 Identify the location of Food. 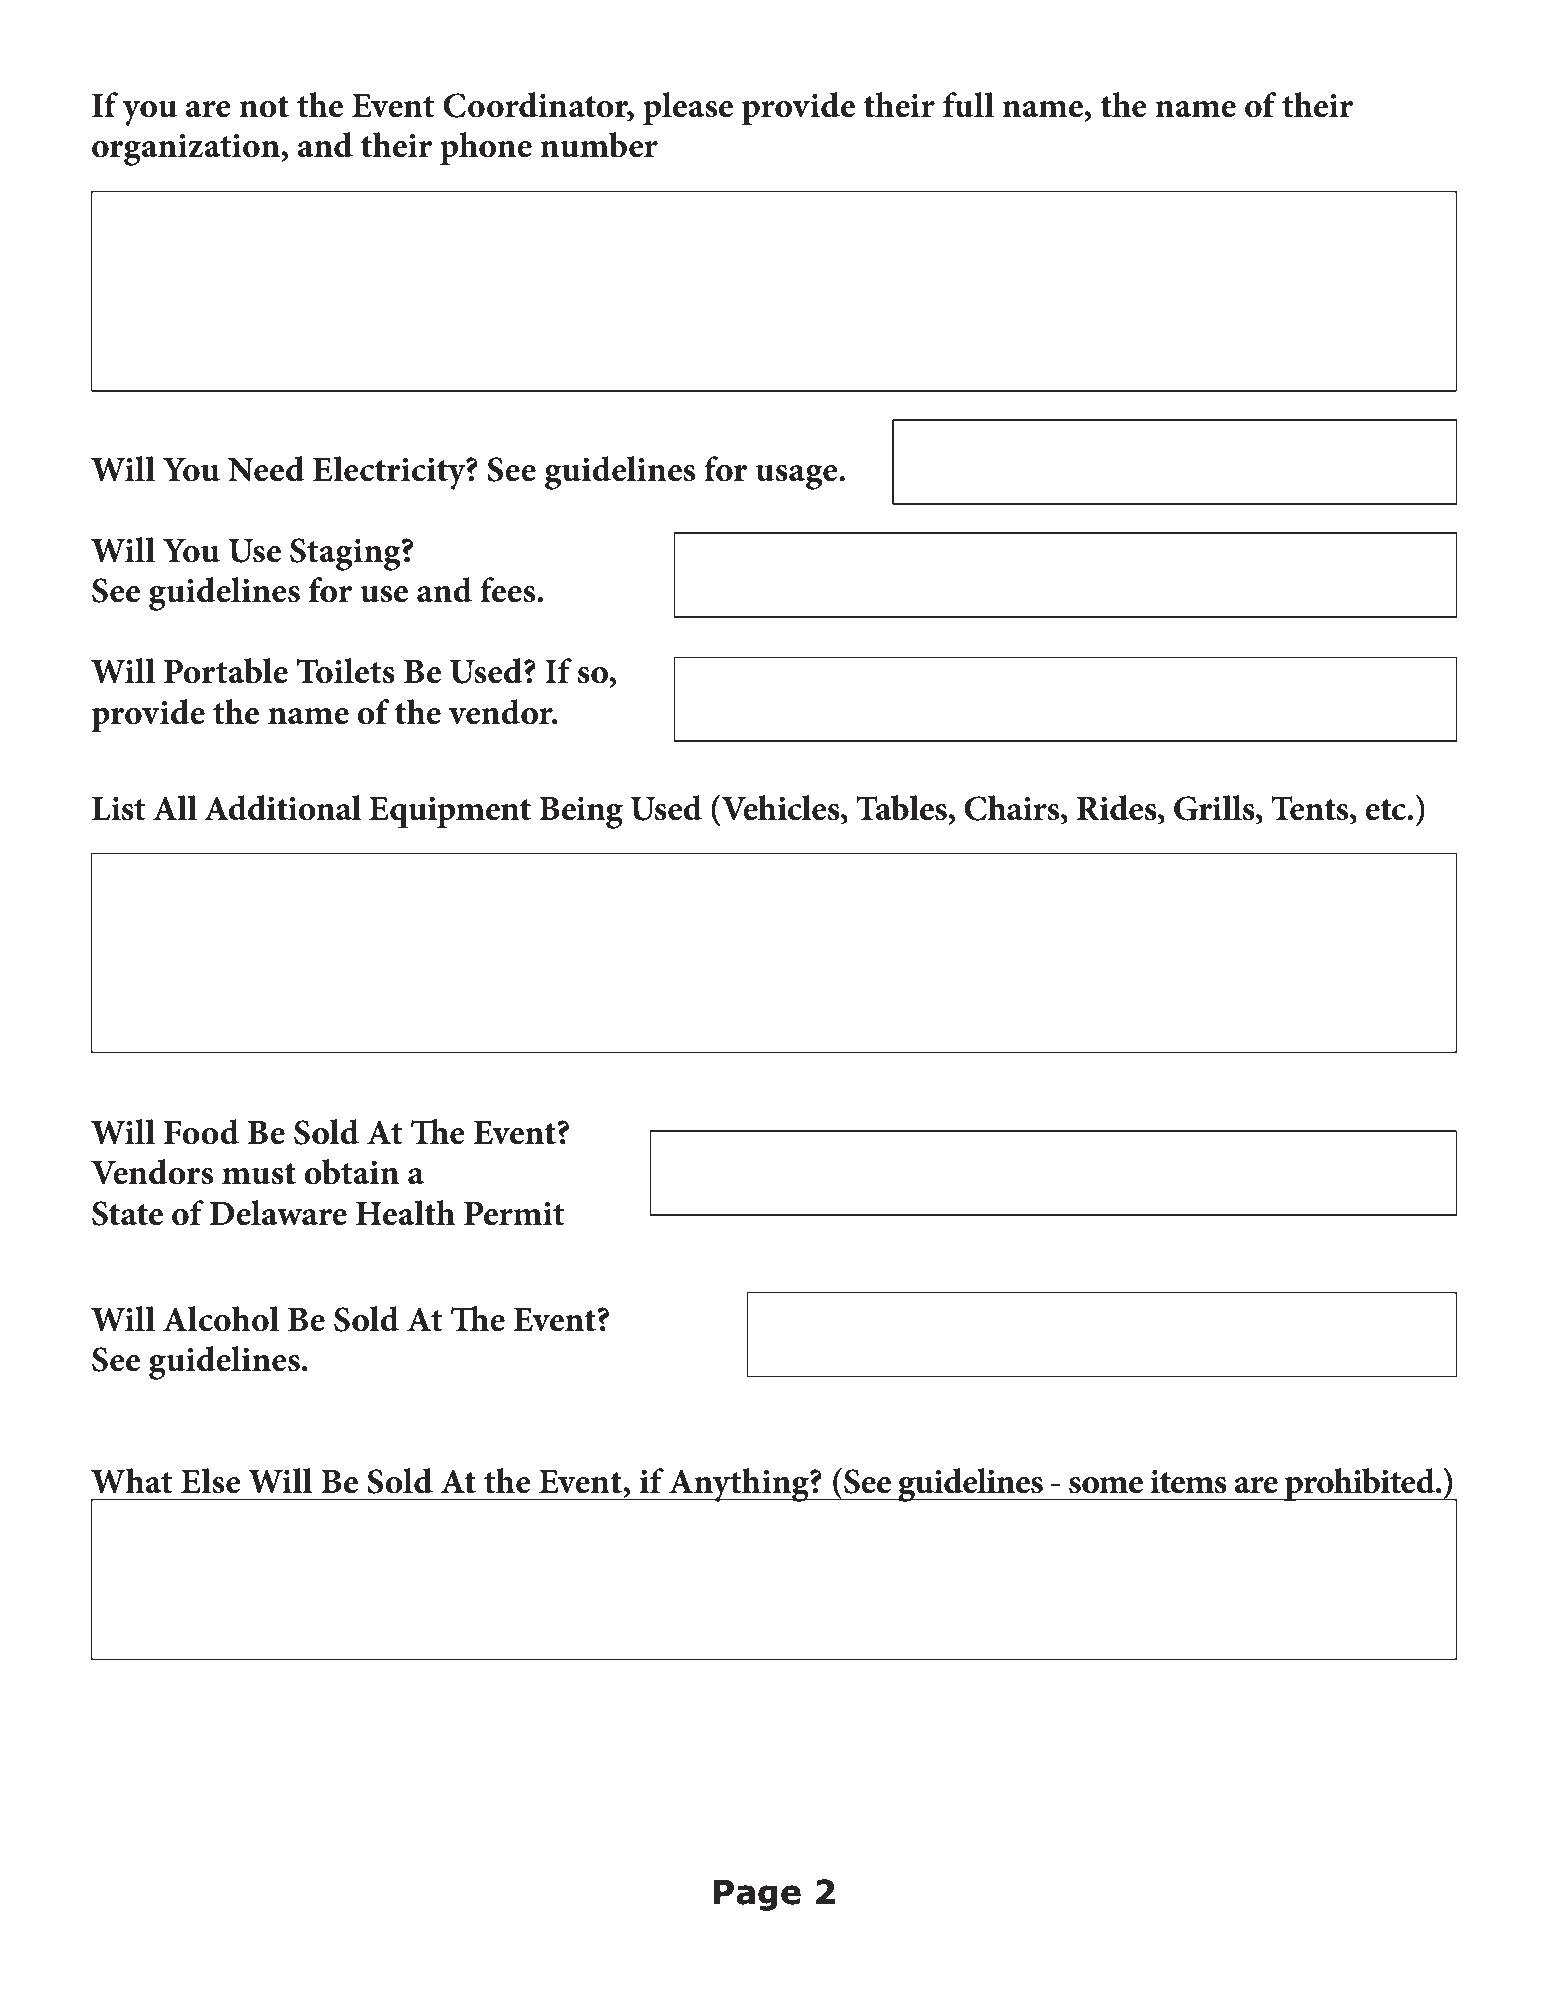
(201, 1132).
